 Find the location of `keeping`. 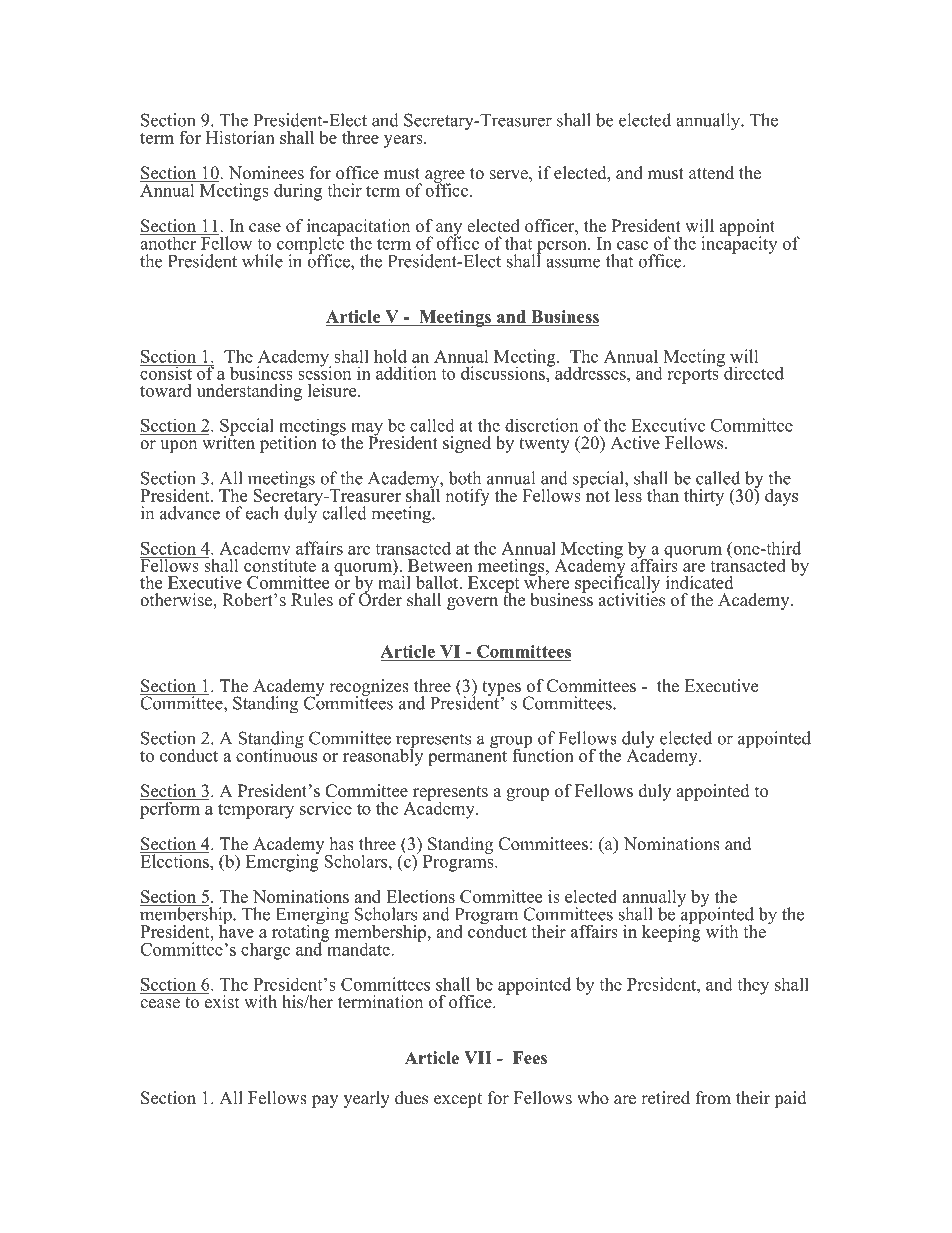

keeping is located at coordinates (672, 932).
